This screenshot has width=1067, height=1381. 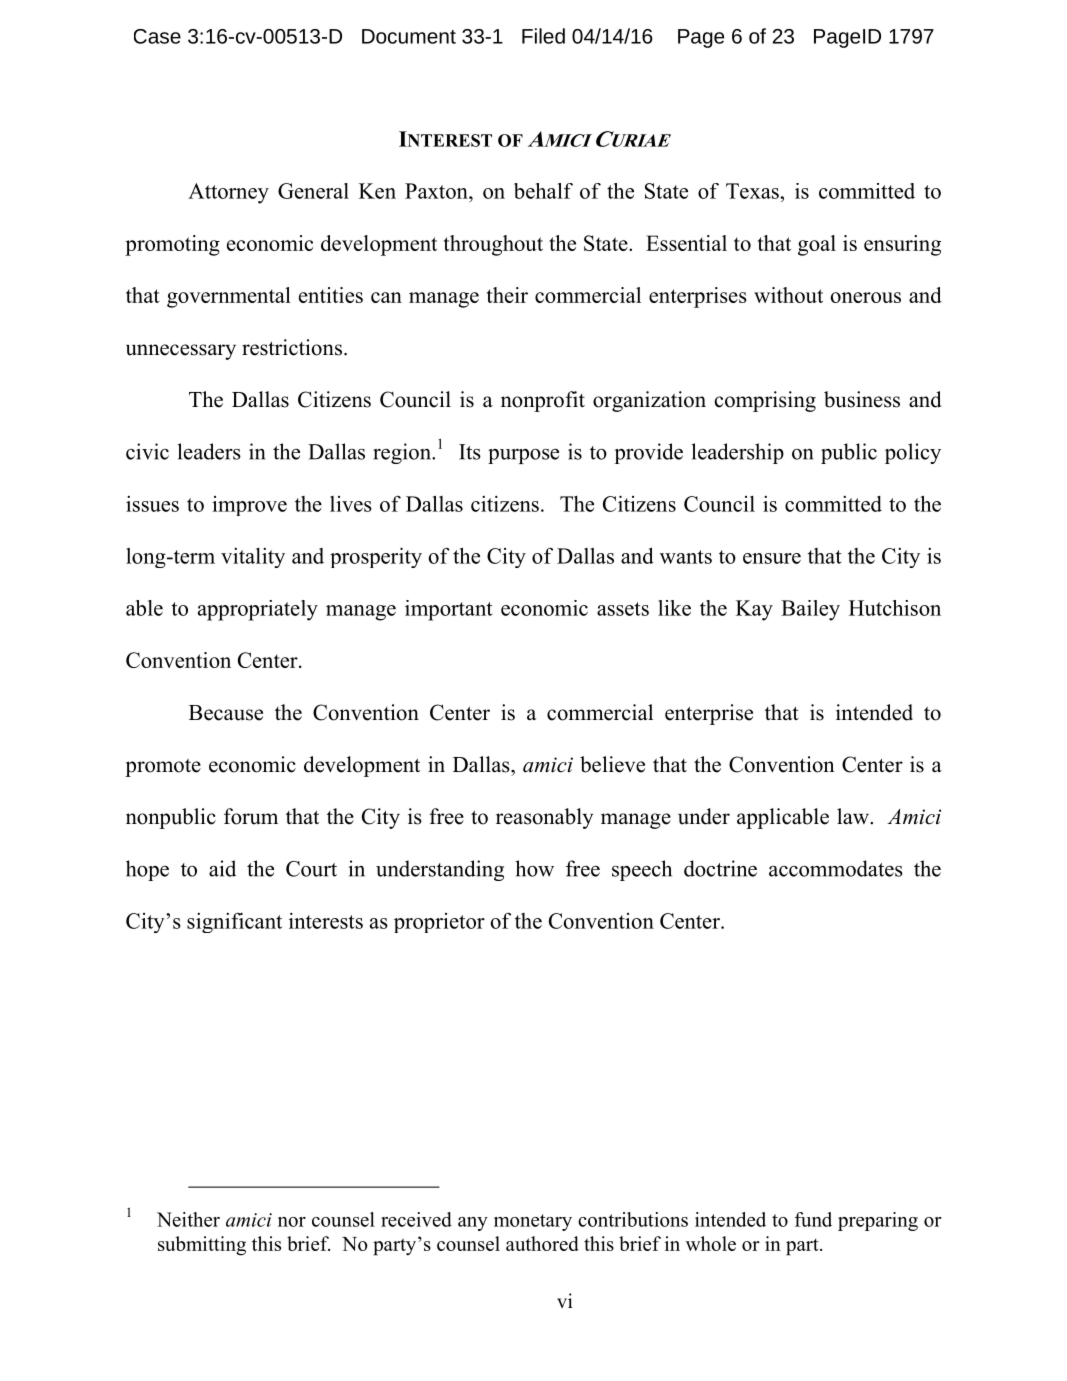 I want to click on Texas, so click(x=753, y=191).
